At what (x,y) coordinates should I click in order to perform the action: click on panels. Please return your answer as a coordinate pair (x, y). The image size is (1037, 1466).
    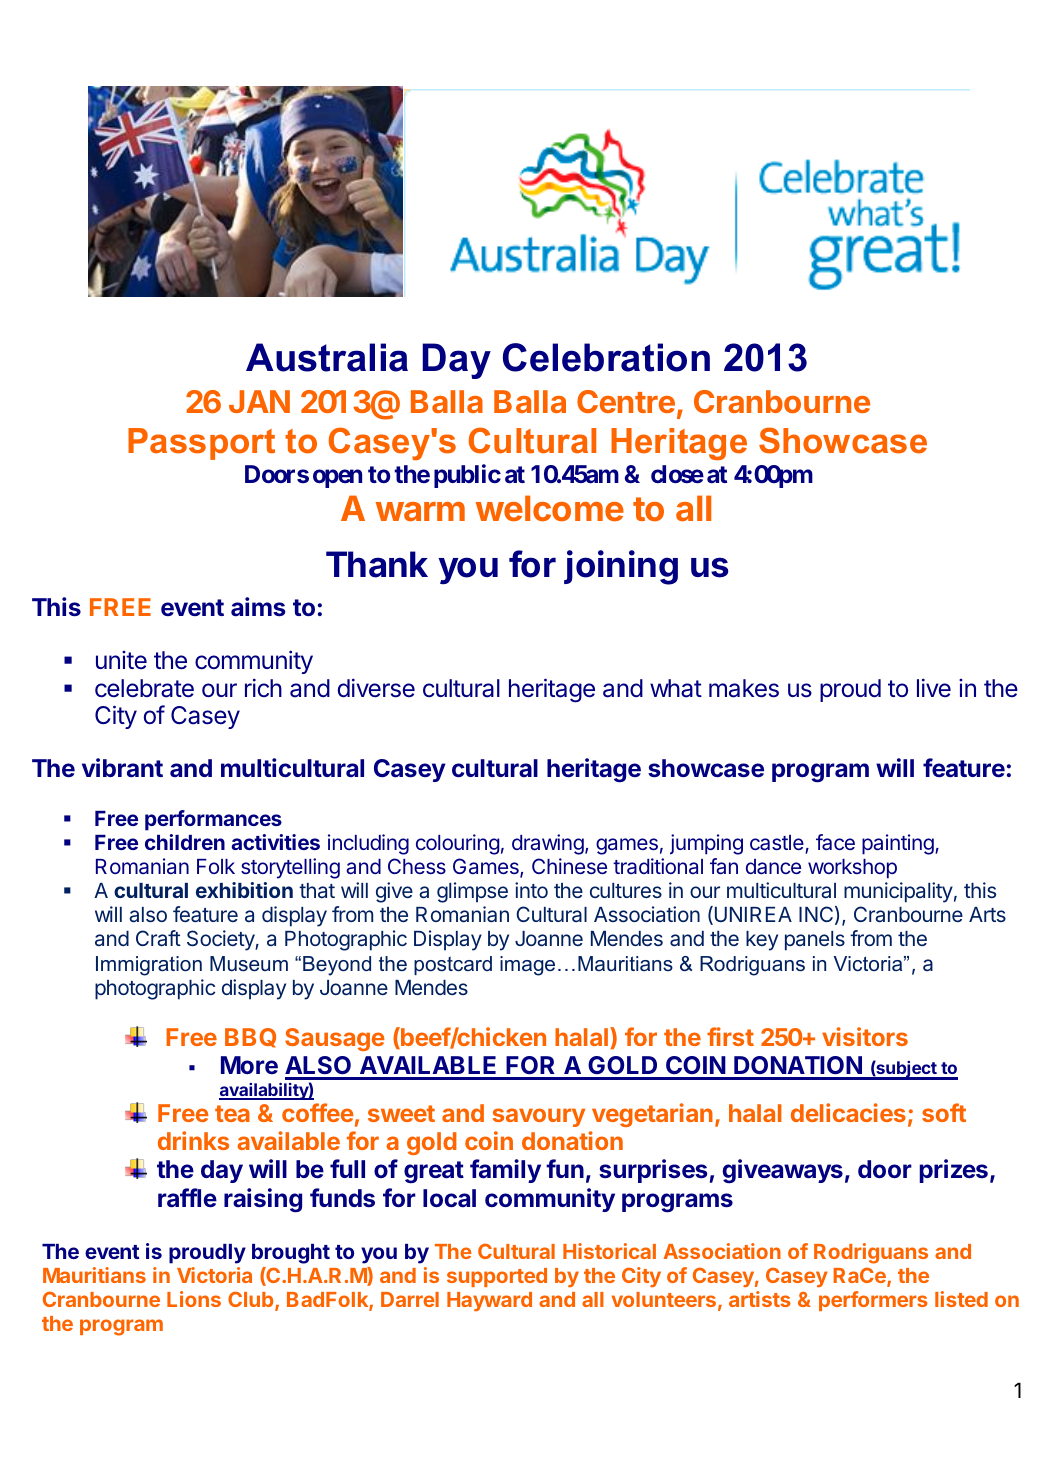
    Looking at the image, I should click on (815, 941).
